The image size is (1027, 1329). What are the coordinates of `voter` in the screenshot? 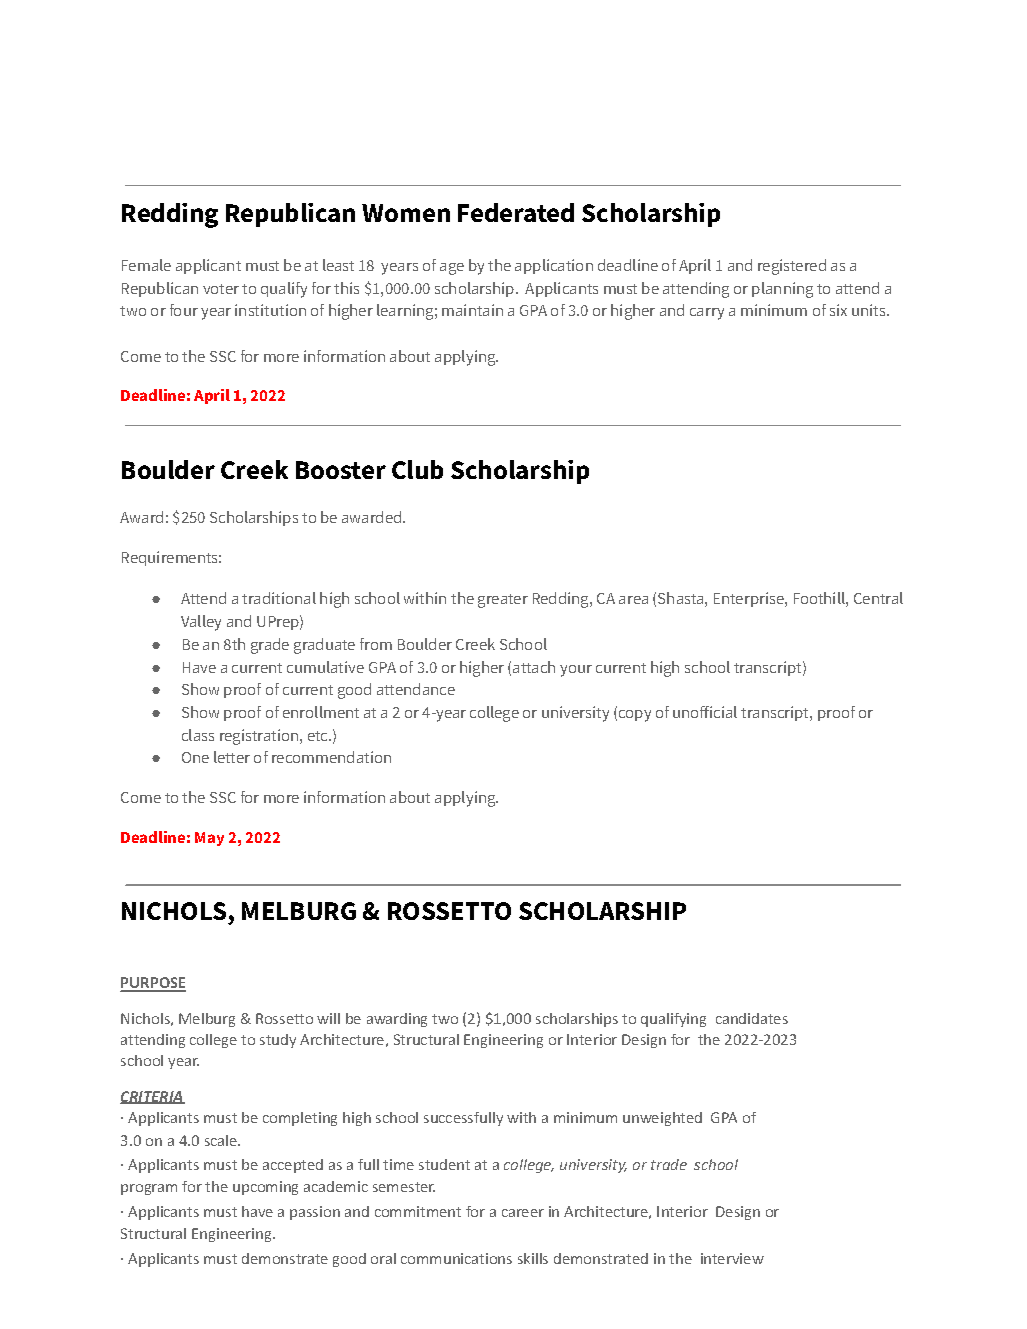 It's located at (221, 289).
